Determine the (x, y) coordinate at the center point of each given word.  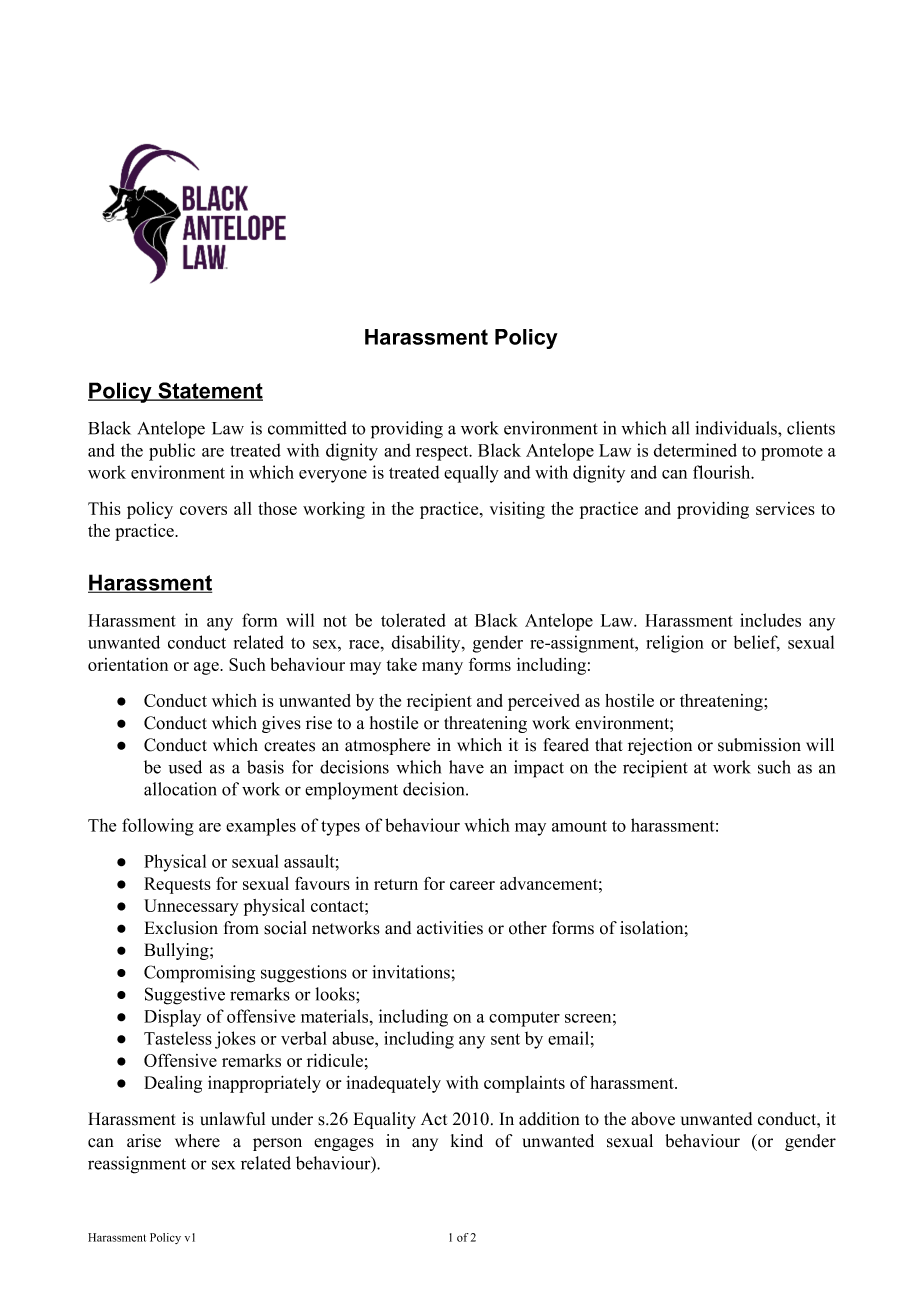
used (185, 767)
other (528, 928)
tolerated (413, 620)
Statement (209, 391)
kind (467, 1141)
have (466, 767)
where (197, 1141)
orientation (128, 664)
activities (450, 928)
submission (759, 745)
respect (443, 453)
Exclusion (181, 928)
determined (695, 450)
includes (770, 620)
